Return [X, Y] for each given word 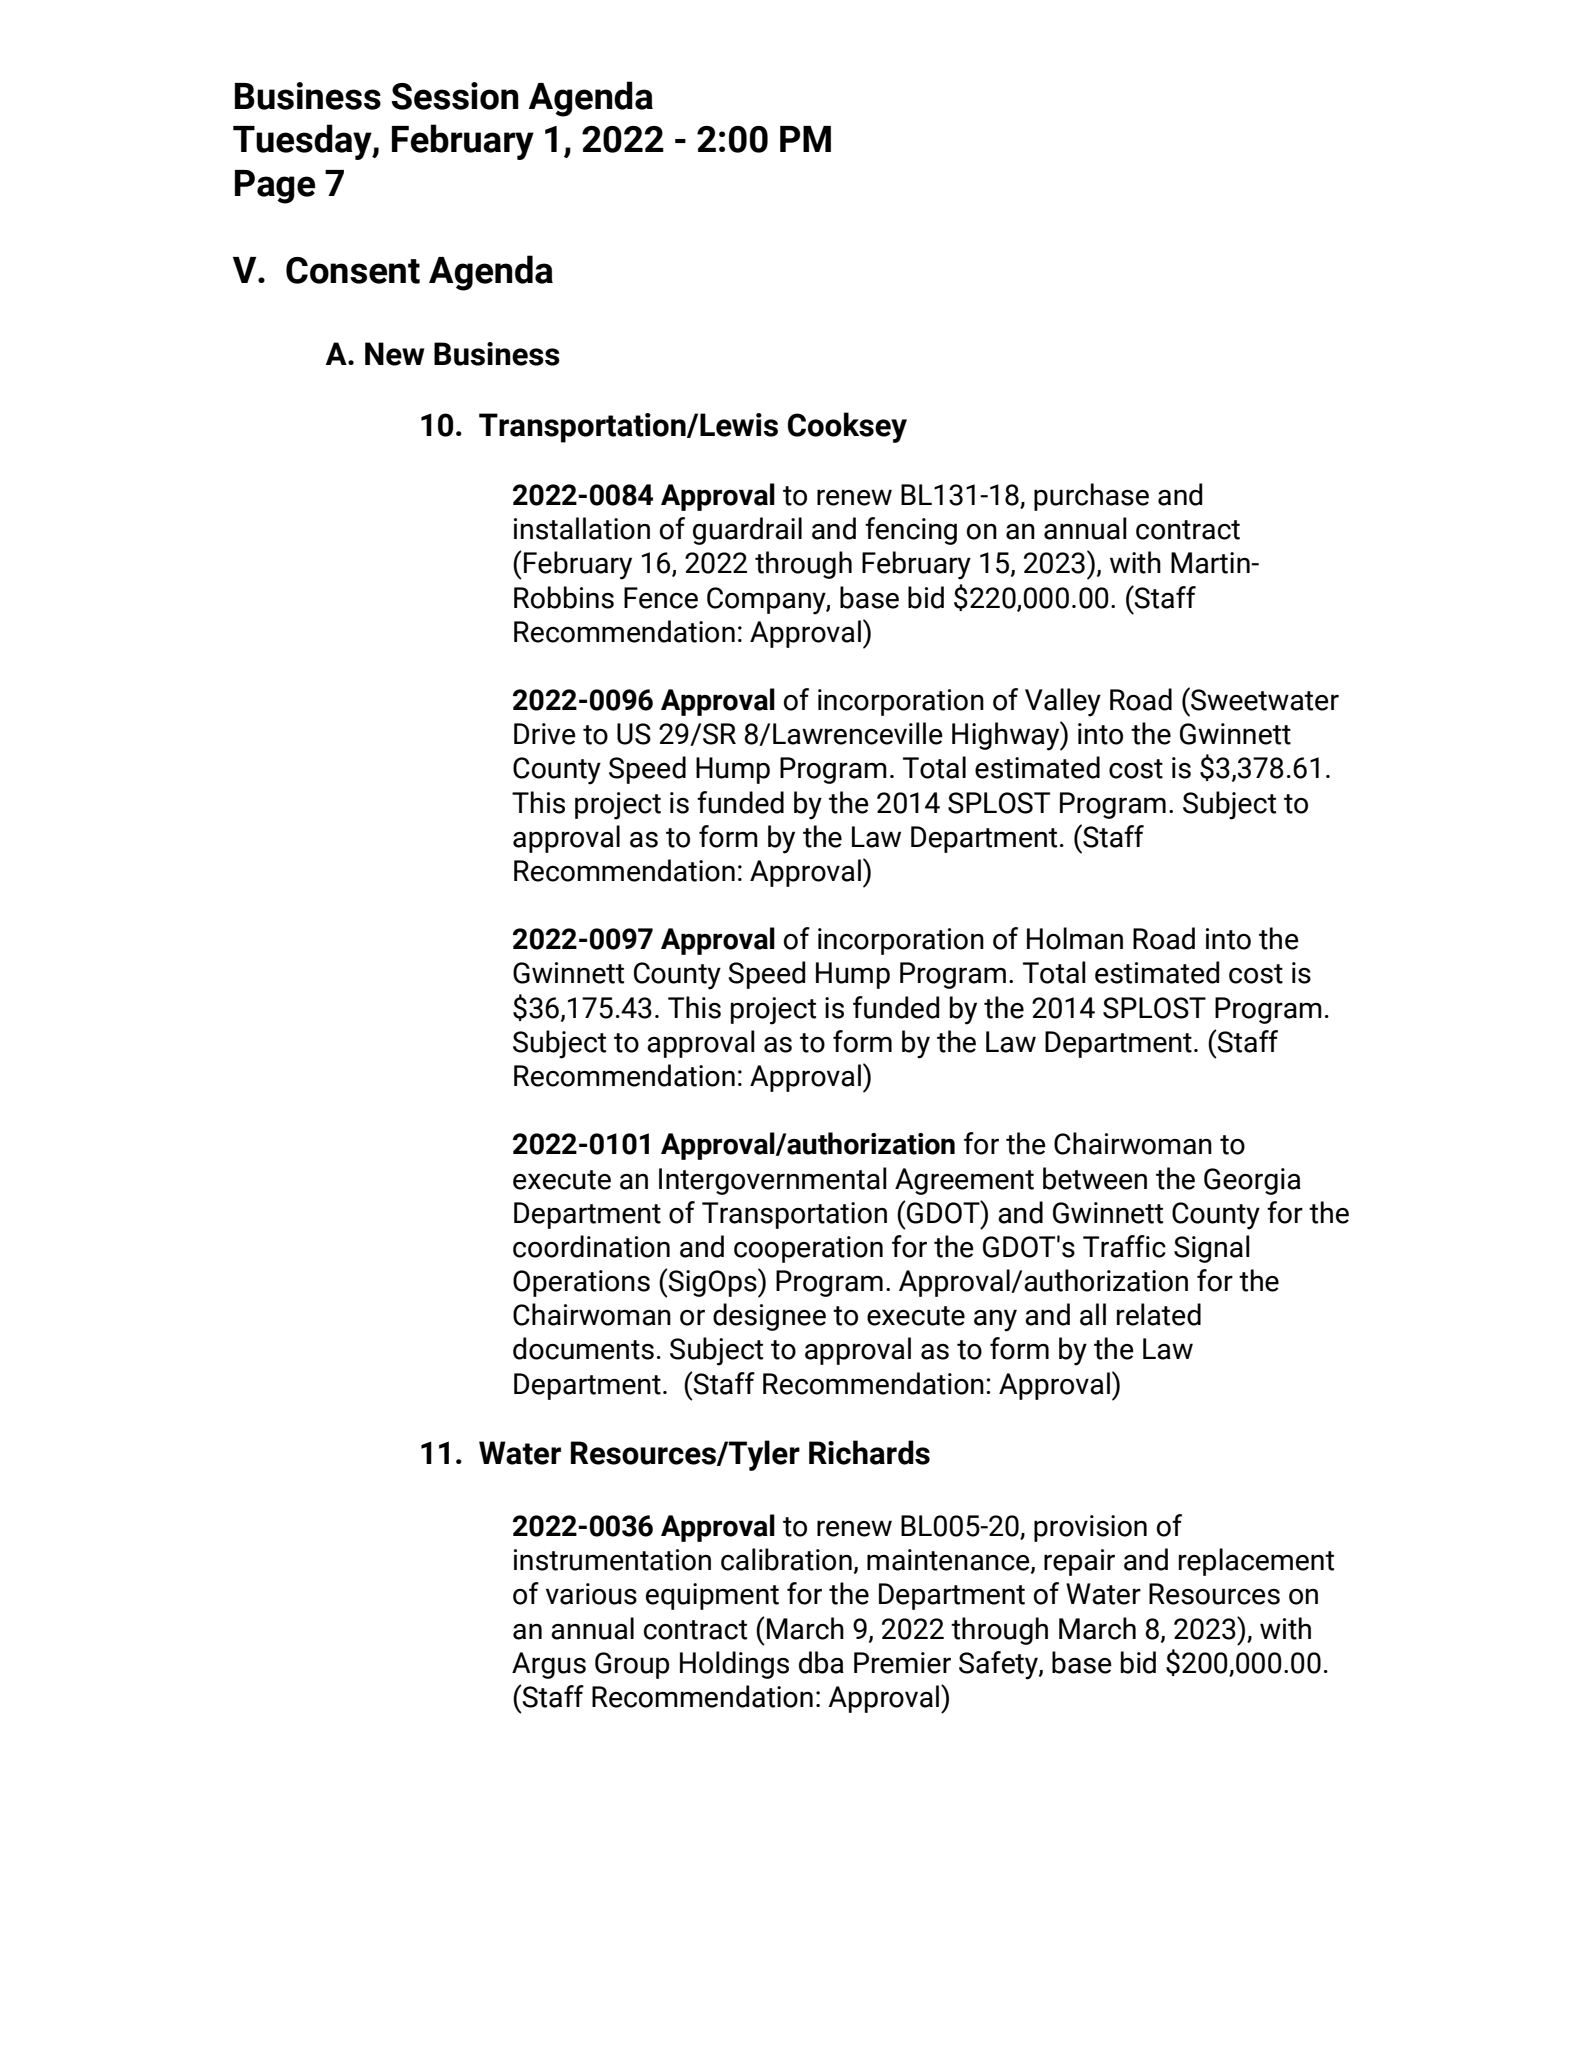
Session [455, 96]
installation [582, 528]
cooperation [808, 1249]
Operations [581, 1283]
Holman [1075, 938]
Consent [353, 270]
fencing [911, 531]
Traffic [1124, 1246]
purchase [1091, 497]
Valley [1063, 702]
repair [1079, 1562]
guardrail [747, 531]
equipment [712, 1596]
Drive [545, 734]
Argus [549, 1665]
